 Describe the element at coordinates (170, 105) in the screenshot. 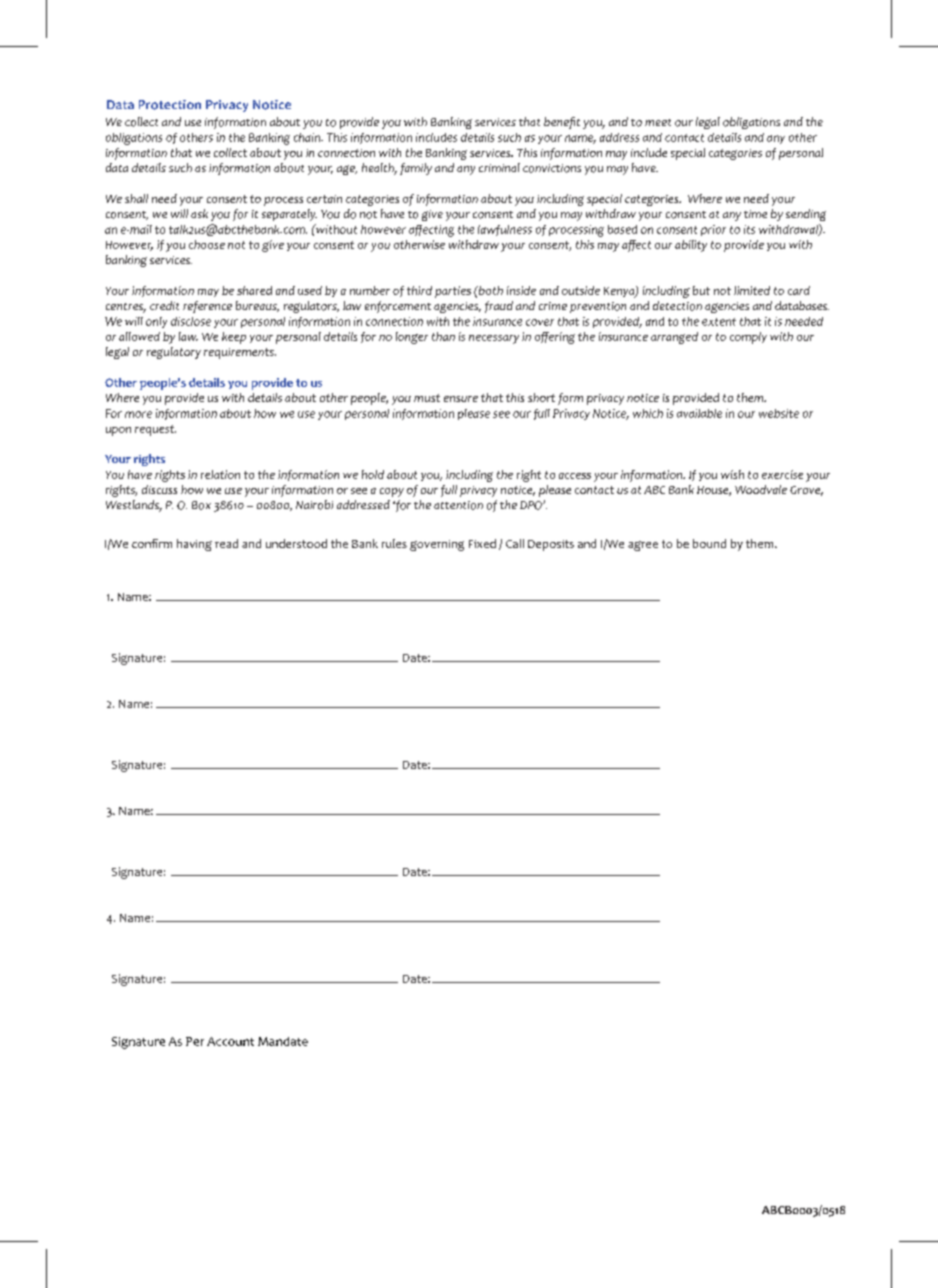

I see `Protection` at that location.
